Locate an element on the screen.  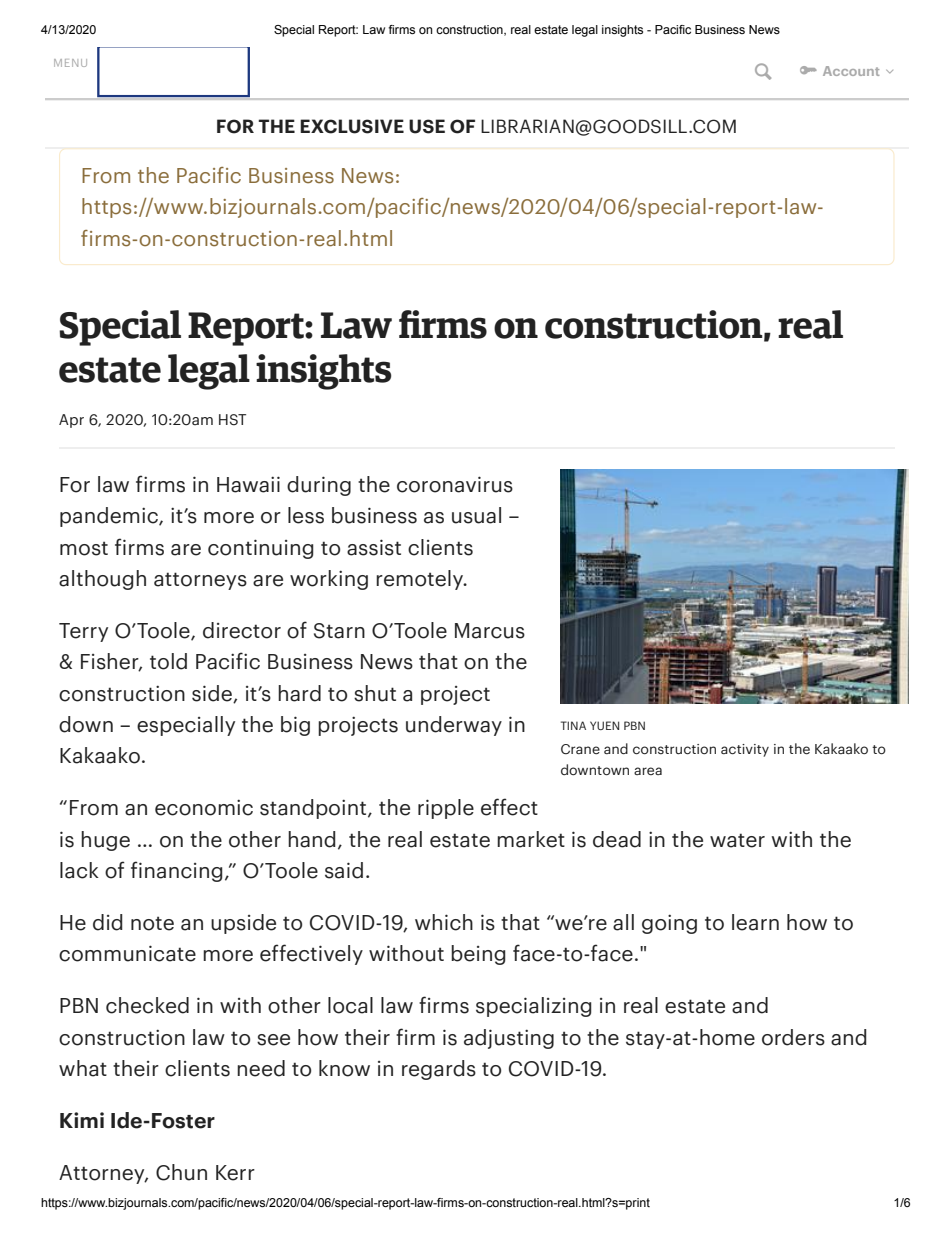
Marcus is located at coordinates (490, 631).
